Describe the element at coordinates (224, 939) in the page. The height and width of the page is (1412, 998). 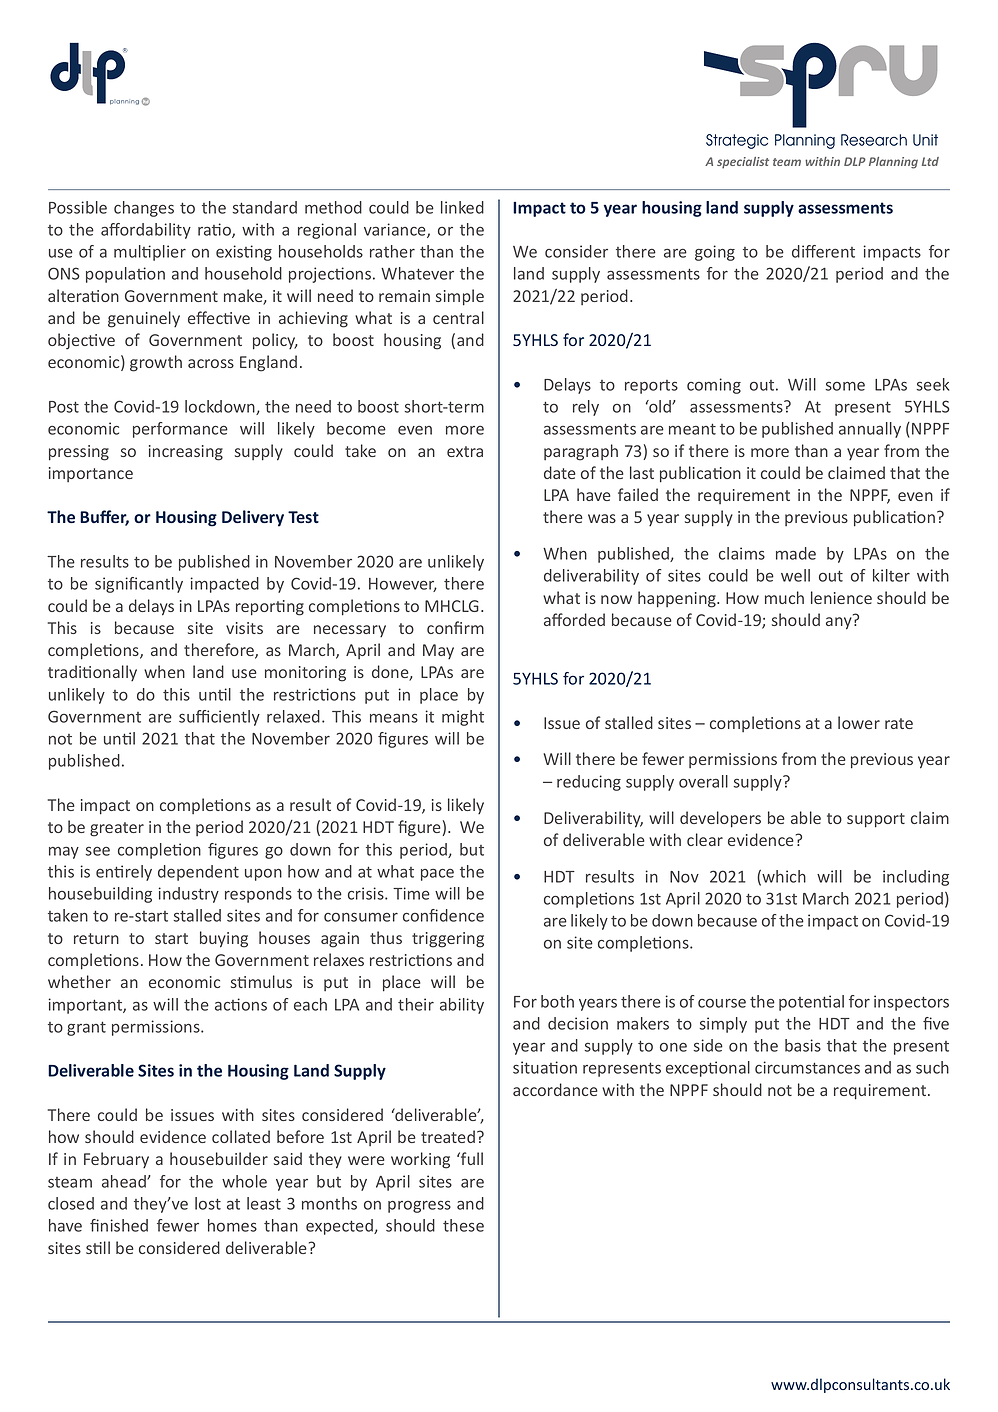
I see `buying` at that location.
